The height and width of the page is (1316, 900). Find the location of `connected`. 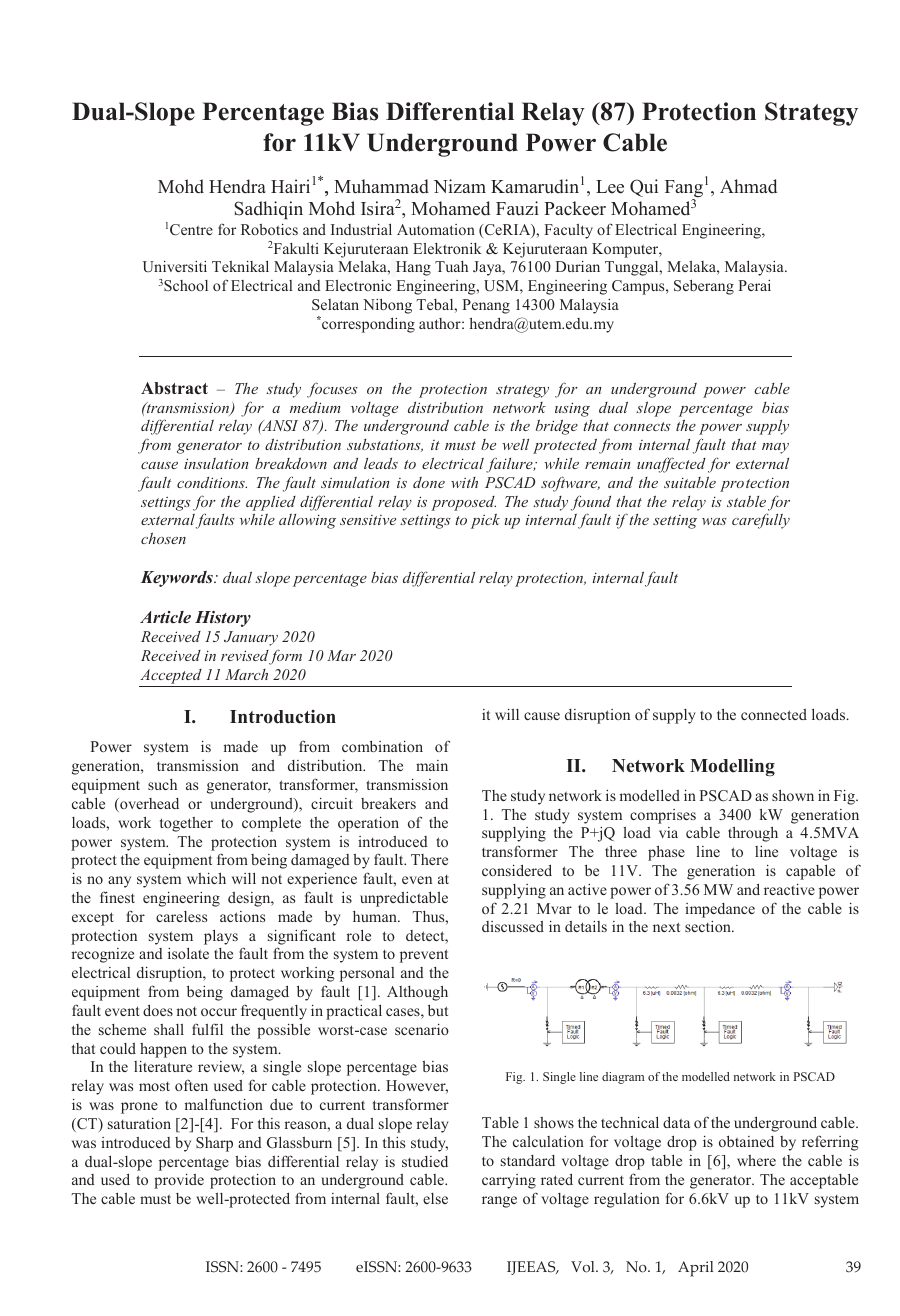

connected is located at coordinates (774, 714).
